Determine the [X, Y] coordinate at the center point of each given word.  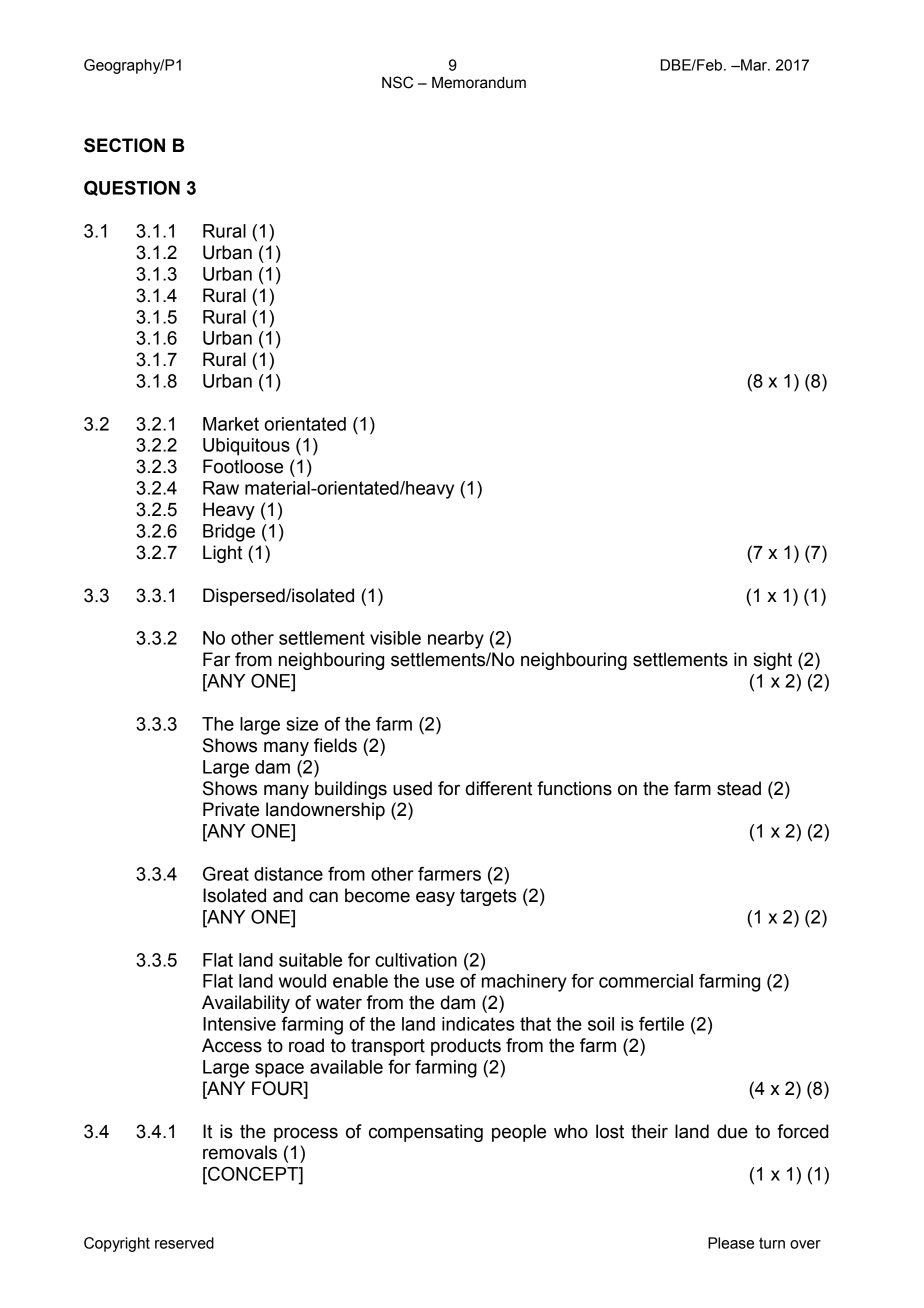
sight [773, 661]
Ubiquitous [246, 447]
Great [226, 874]
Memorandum [479, 83]
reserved [184, 1243]
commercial [646, 981]
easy [435, 898]
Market [231, 424]
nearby [456, 640]
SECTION [124, 145]
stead [739, 788]
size [302, 724]
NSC [397, 82]
